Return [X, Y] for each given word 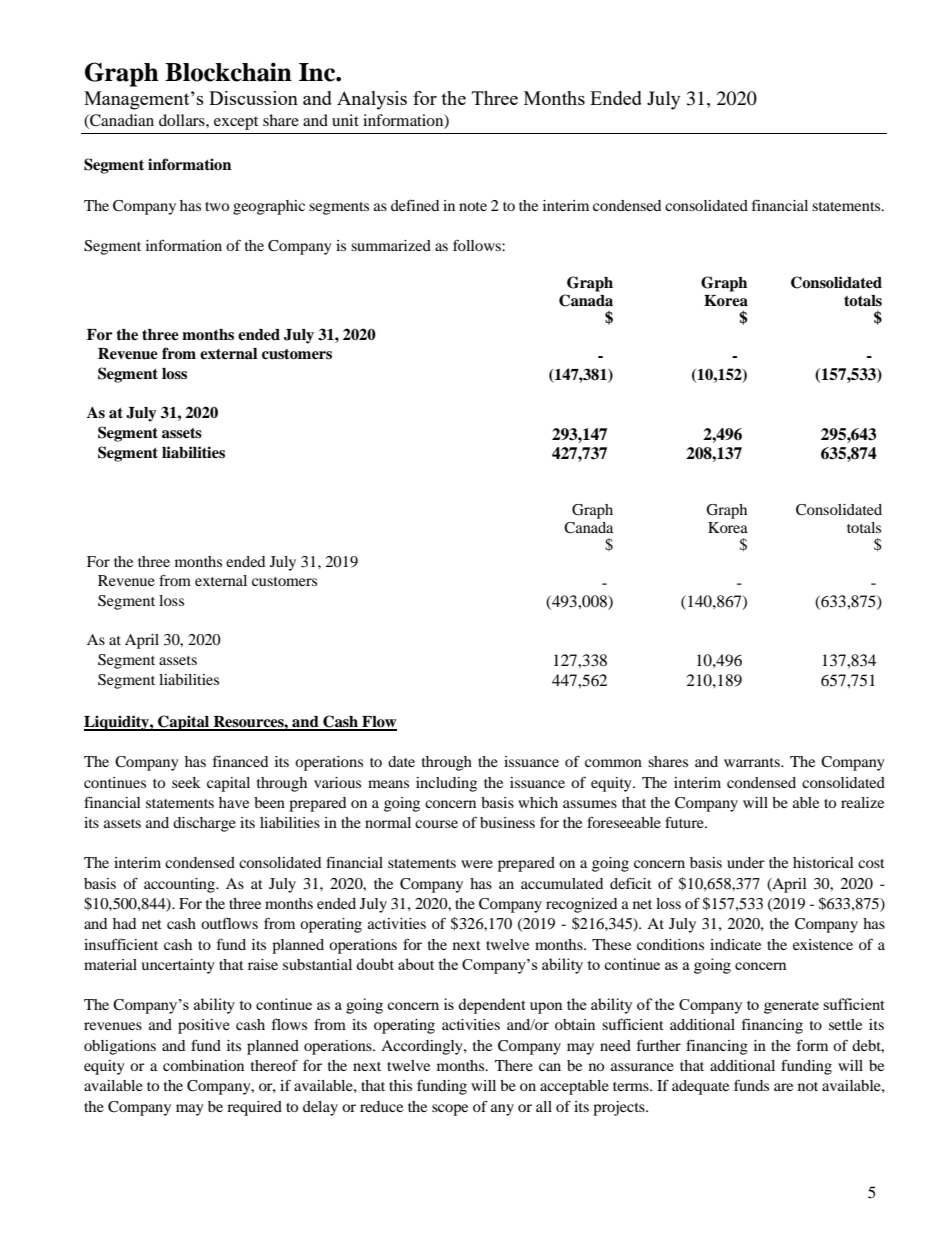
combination [203, 1065]
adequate [700, 1087]
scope [450, 1110]
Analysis [372, 100]
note [473, 206]
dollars [183, 120]
